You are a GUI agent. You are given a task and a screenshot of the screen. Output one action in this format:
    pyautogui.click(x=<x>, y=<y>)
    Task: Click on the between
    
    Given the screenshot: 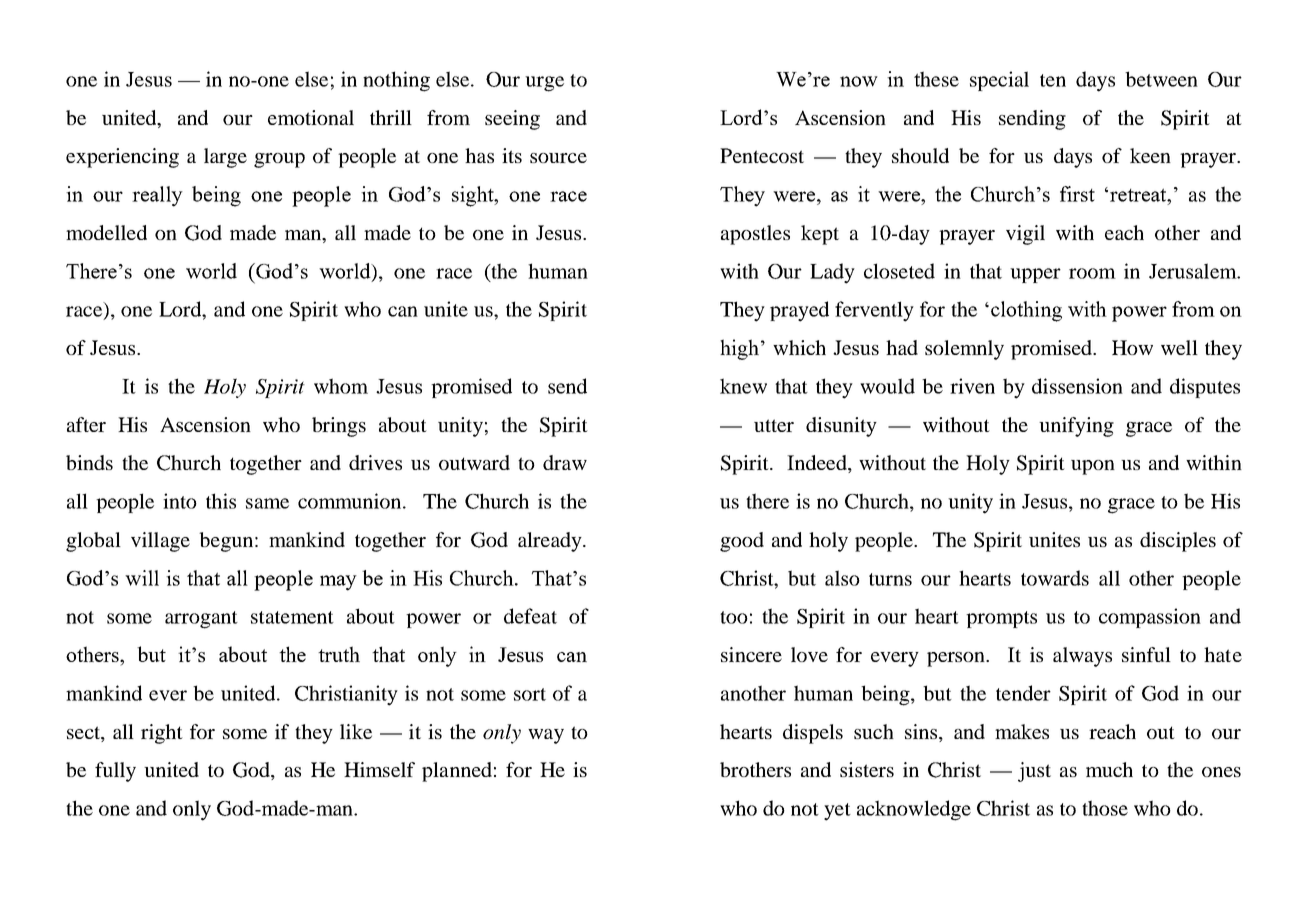 What is the action you would take?
    pyautogui.click(x=1161, y=79)
